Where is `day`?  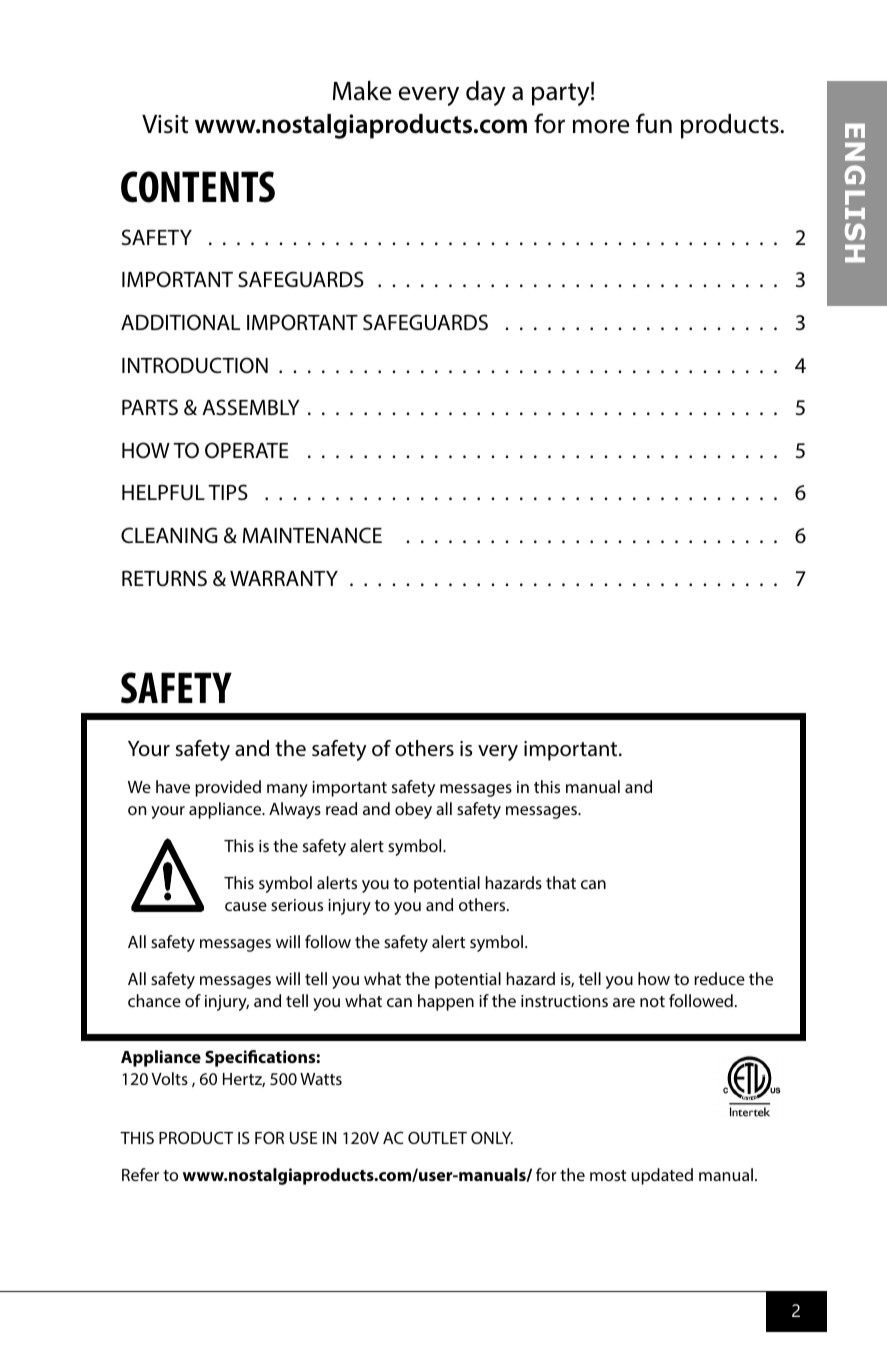 day is located at coordinates (486, 93).
